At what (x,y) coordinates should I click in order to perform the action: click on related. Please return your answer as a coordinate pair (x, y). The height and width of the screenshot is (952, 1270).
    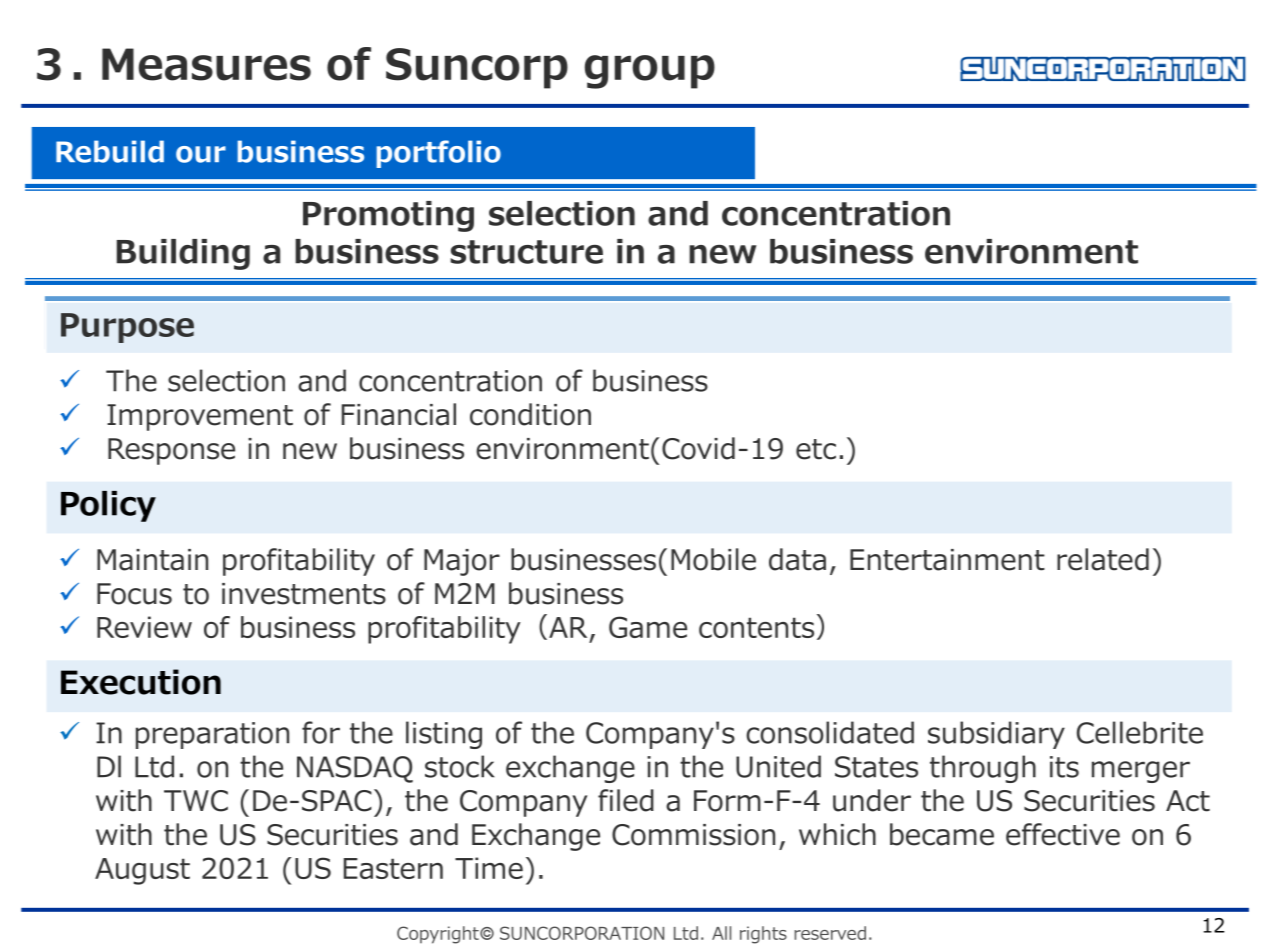
    Looking at the image, I should click on (1103, 559).
